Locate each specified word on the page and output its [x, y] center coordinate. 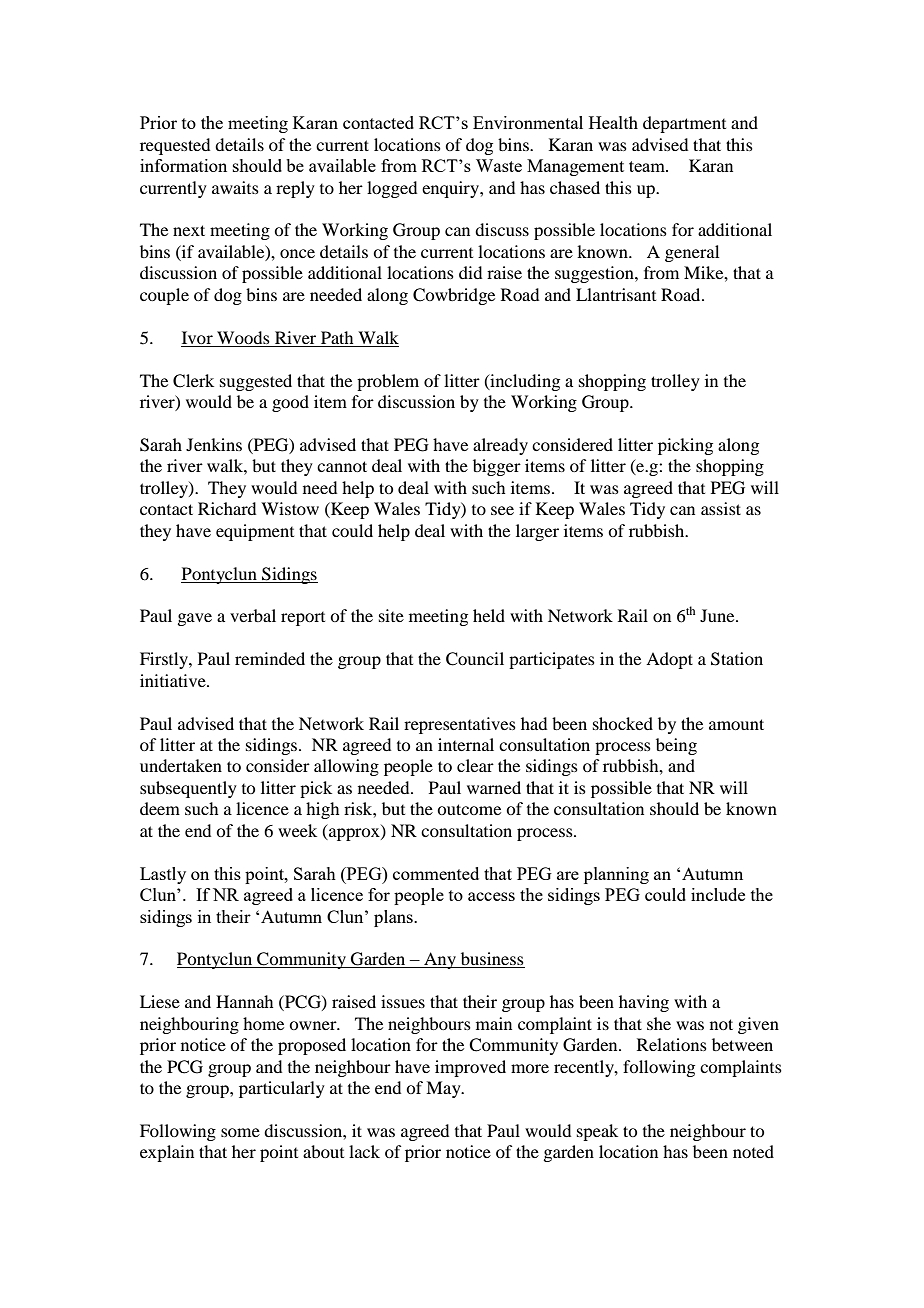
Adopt [669, 660]
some [240, 1132]
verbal [253, 615]
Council [475, 659]
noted [753, 1151]
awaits [235, 187]
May [444, 1089]
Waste [499, 165]
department [684, 124]
